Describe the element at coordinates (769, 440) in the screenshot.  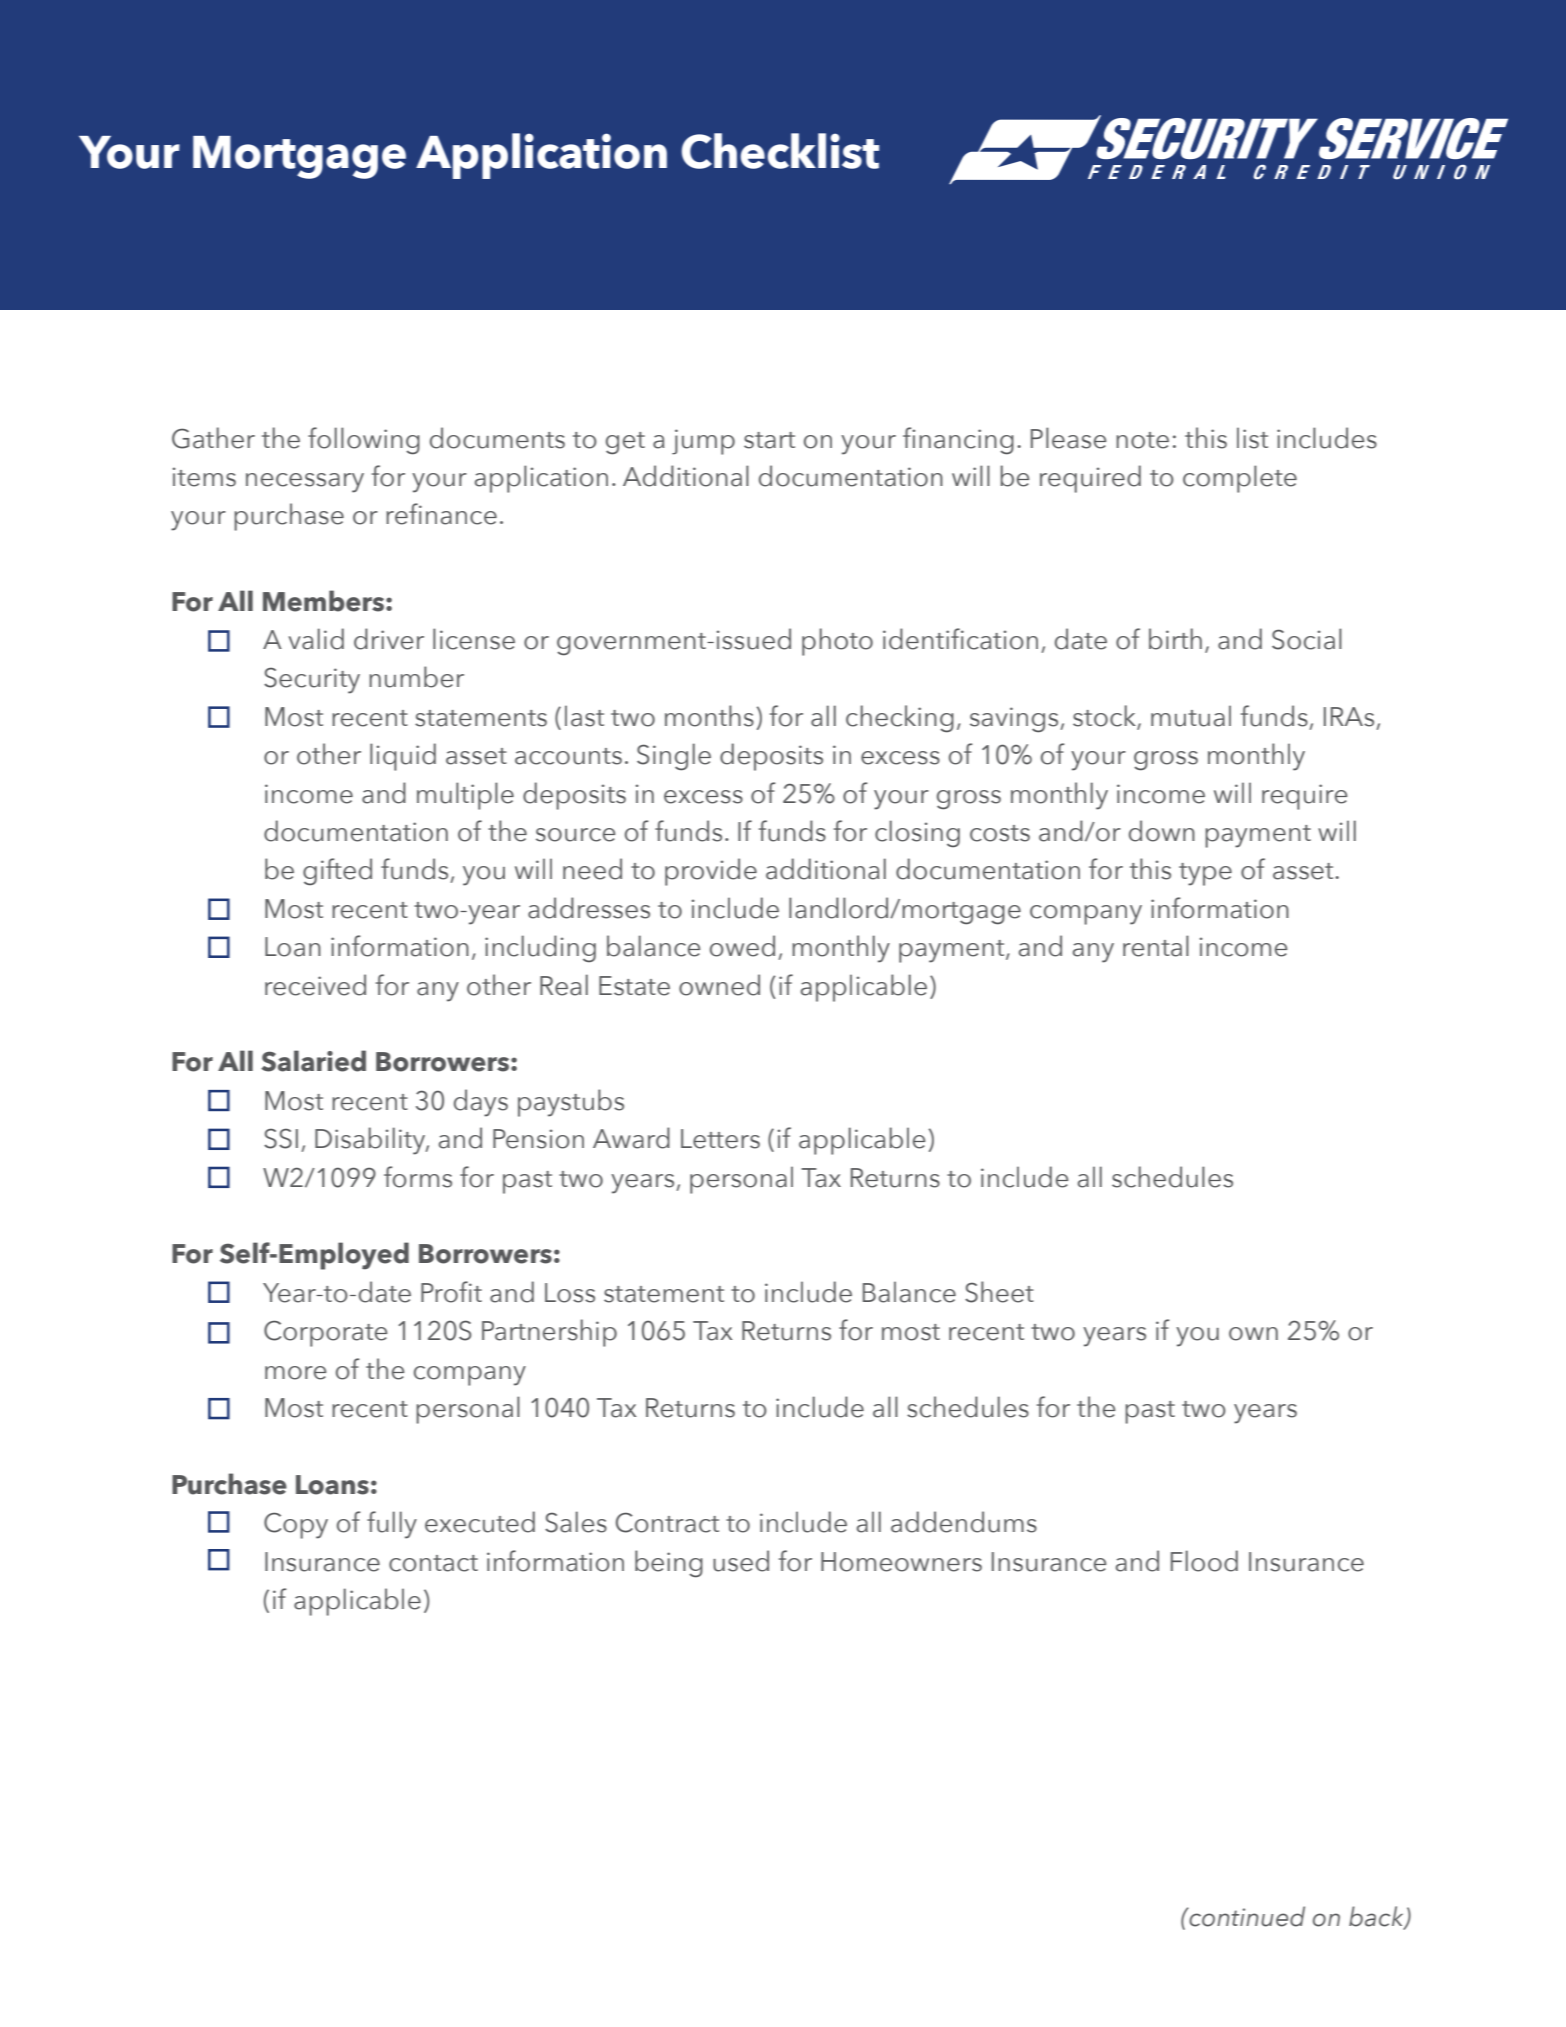
I see `start` at that location.
